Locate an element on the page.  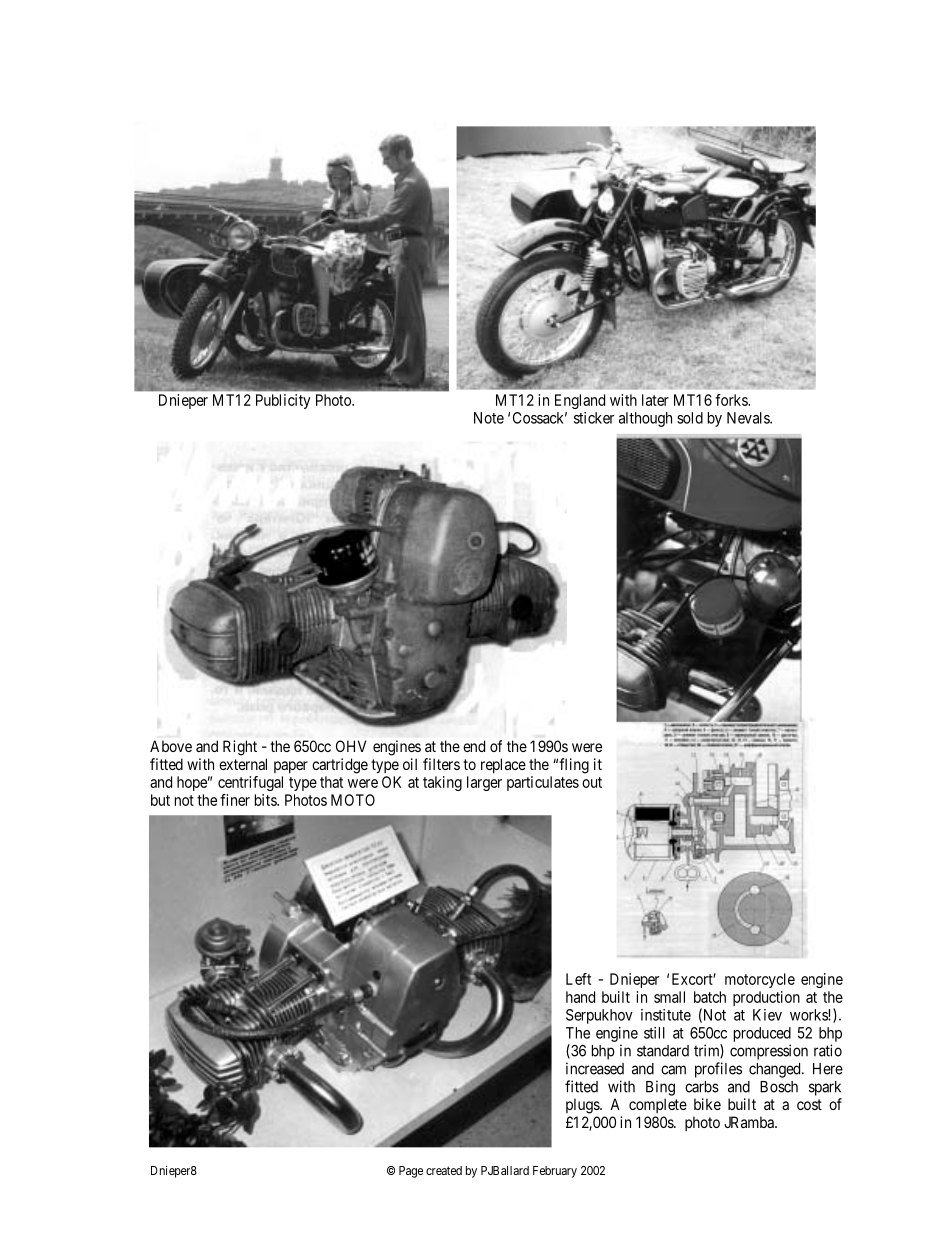
Left is located at coordinates (578, 979).
